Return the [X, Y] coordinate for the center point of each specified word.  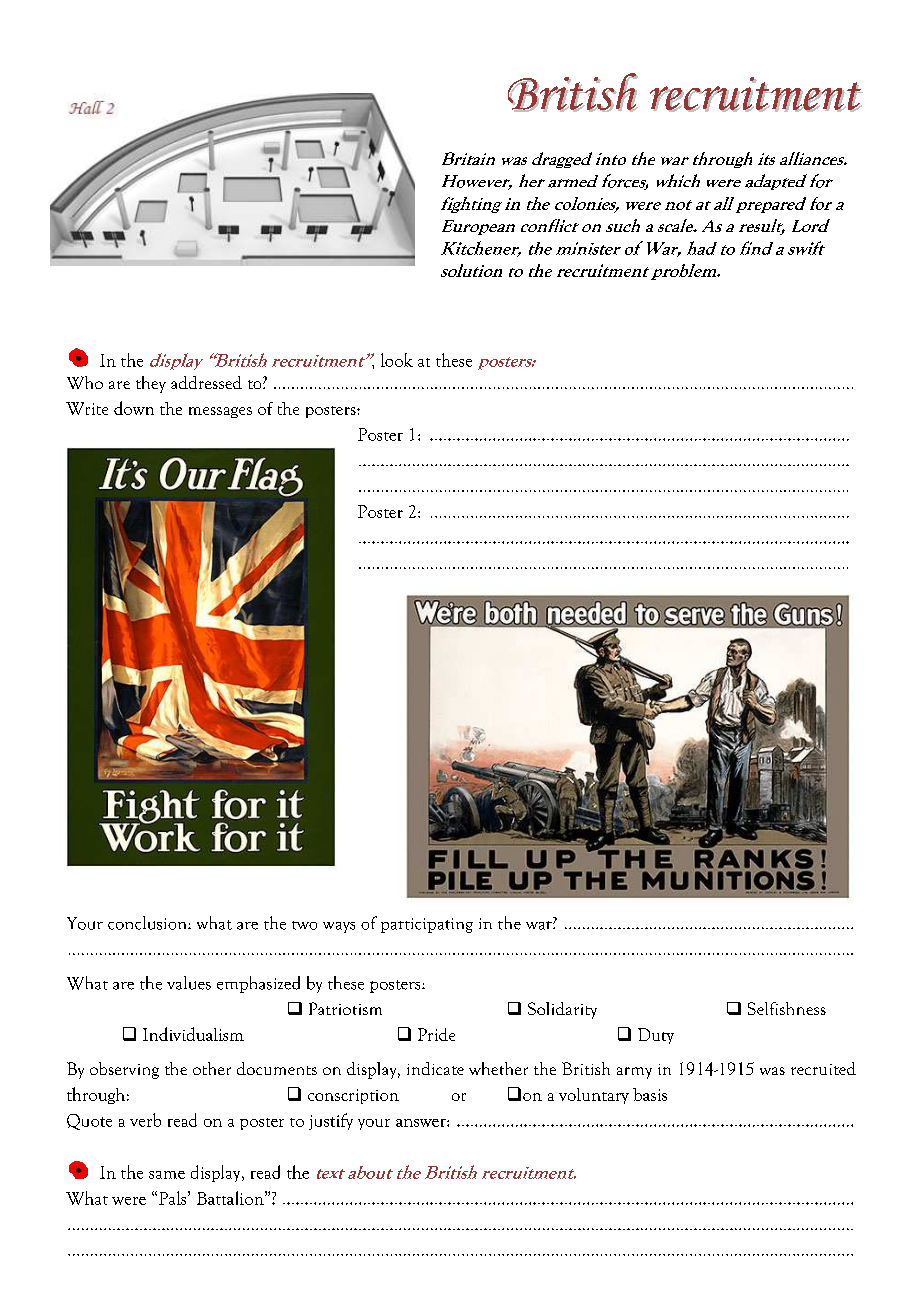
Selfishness [787, 1008]
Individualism [193, 1034]
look [397, 360]
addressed [206, 382]
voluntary [594, 1096]
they [151, 384]
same [167, 1175]
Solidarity [562, 1010]
